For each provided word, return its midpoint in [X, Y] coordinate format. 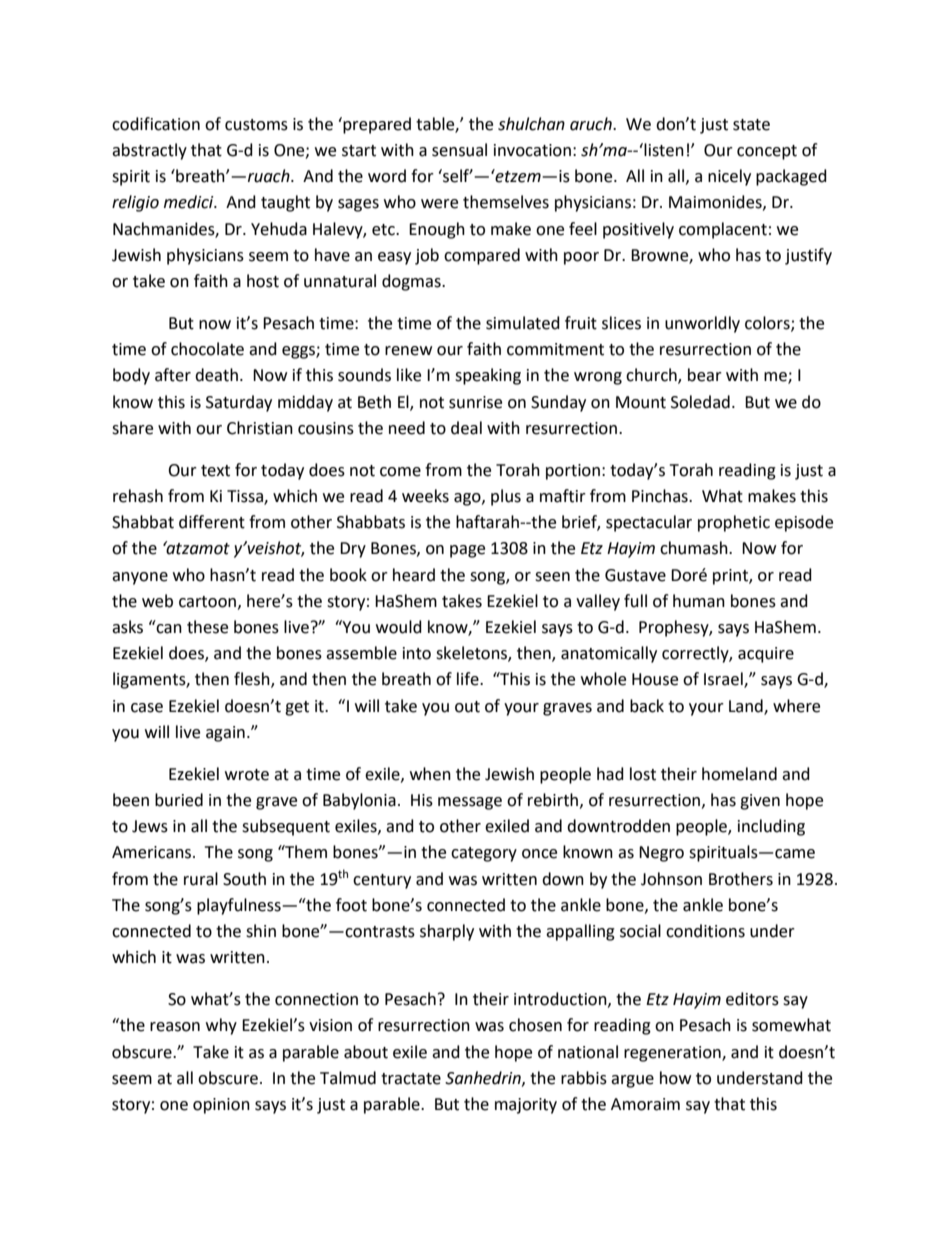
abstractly [149, 151]
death [216, 375]
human [699, 601]
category [484, 854]
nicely [729, 177]
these [207, 627]
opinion [221, 1106]
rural [201, 879]
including [771, 827]
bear [705, 375]
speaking [488, 376]
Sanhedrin [484, 1078]
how [675, 1078]
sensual [459, 150]
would [399, 627]
